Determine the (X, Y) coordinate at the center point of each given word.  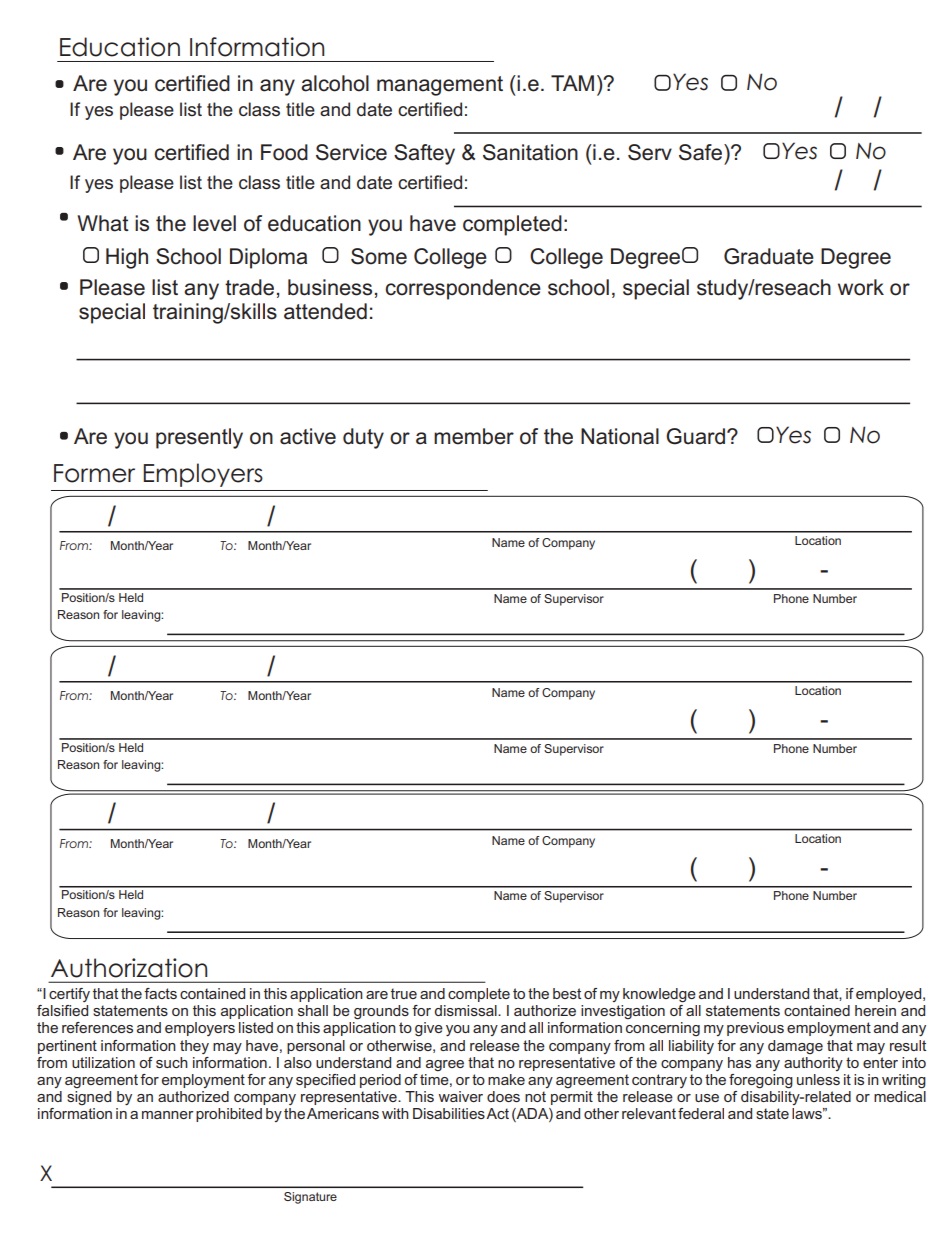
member (474, 436)
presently (199, 438)
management (440, 86)
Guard (695, 436)
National (620, 436)
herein (875, 1010)
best (567, 993)
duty (363, 438)
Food (284, 152)
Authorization (129, 968)
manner (168, 1115)
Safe (702, 152)
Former (94, 473)
